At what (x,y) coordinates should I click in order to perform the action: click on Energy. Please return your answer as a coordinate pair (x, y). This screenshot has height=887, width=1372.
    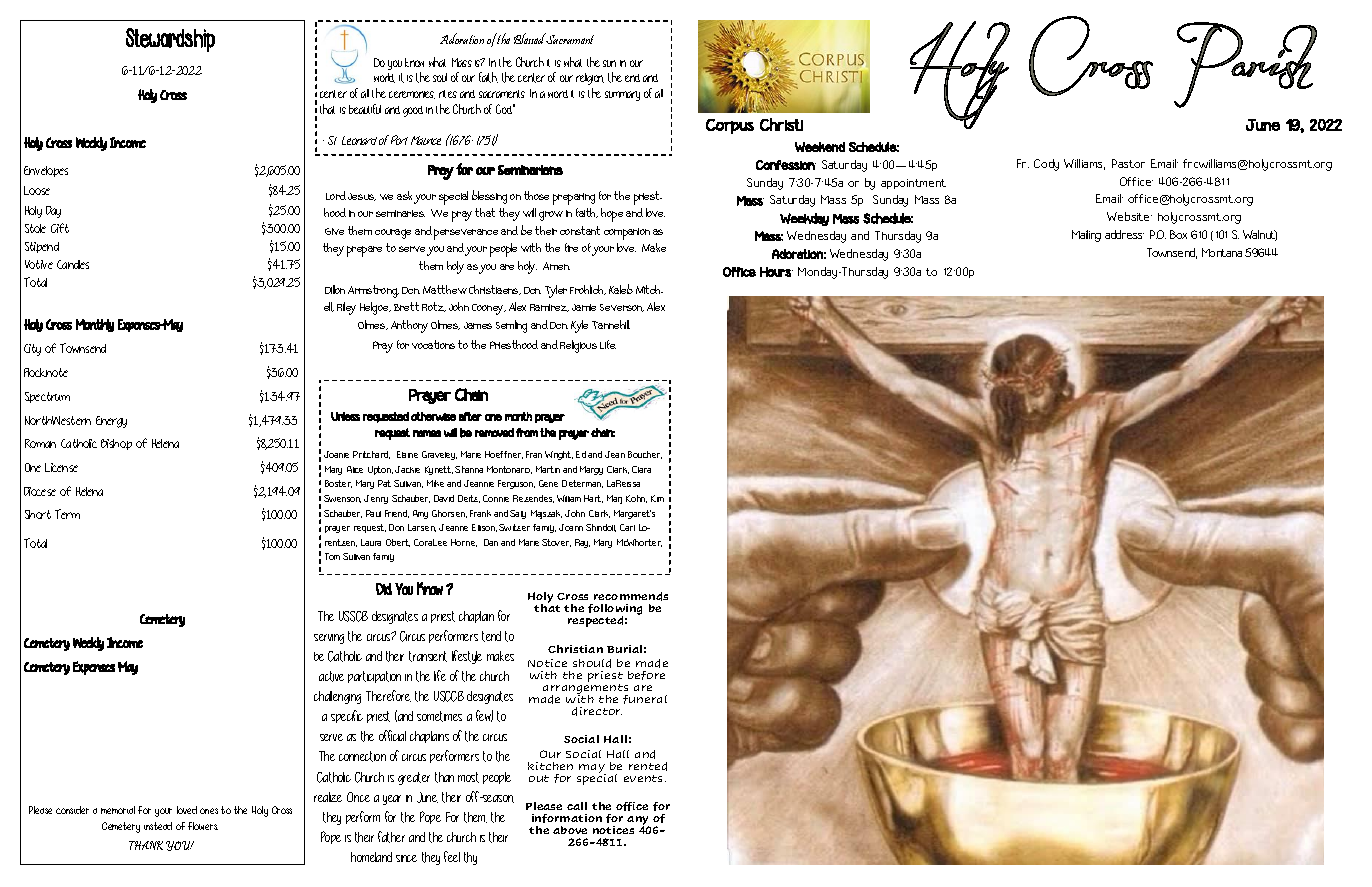
    Looking at the image, I should click on (111, 422).
